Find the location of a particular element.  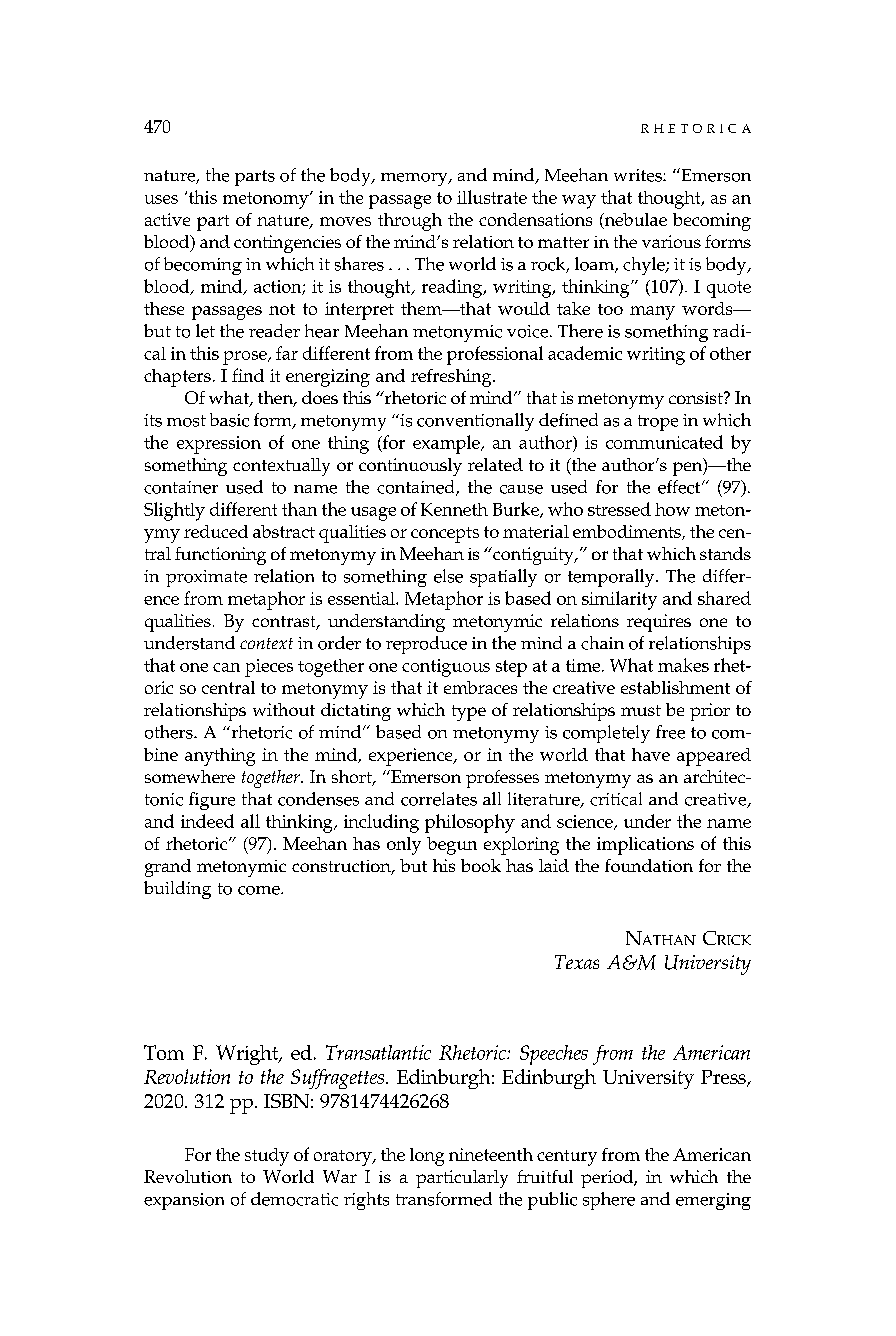

long is located at coordinates (427, 1157).
